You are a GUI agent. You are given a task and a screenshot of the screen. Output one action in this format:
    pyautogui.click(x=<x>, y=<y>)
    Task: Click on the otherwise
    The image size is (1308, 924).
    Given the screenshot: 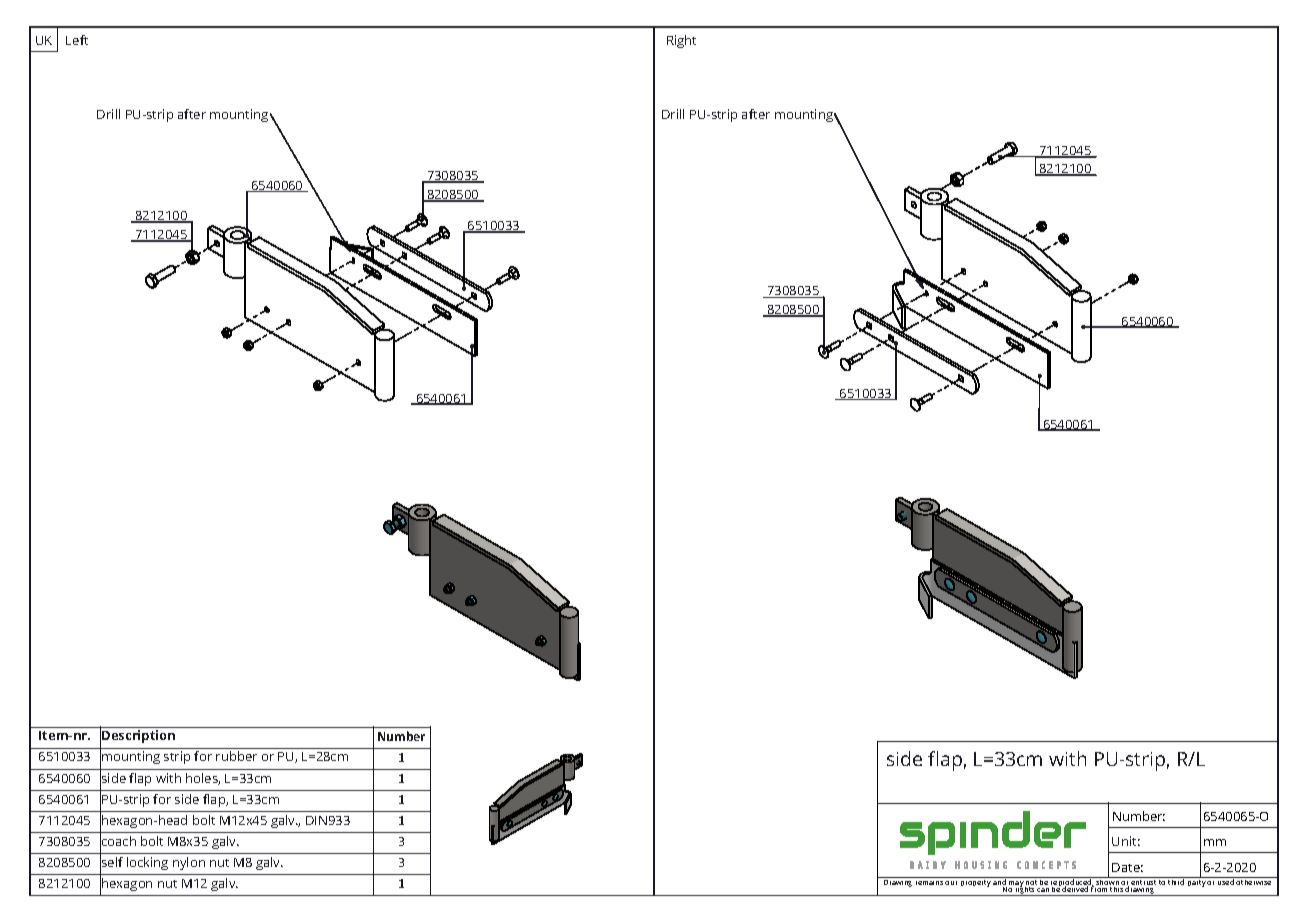 What is the action you would take?
    pyautogui.click(x=1254, y=881)
